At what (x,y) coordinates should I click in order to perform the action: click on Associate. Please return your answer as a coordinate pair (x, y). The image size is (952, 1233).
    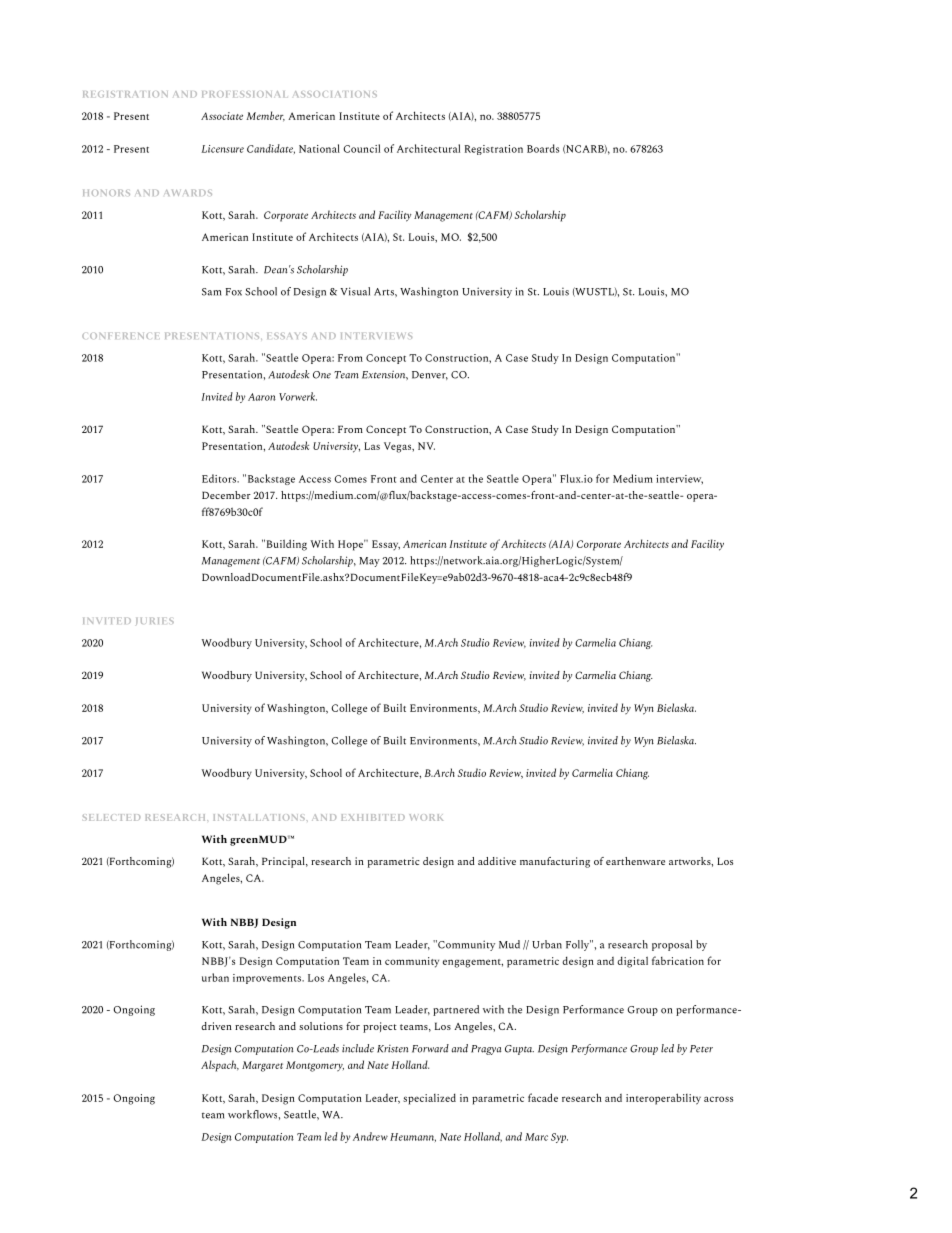
    Looking at the image, I should click on (222, 116).
